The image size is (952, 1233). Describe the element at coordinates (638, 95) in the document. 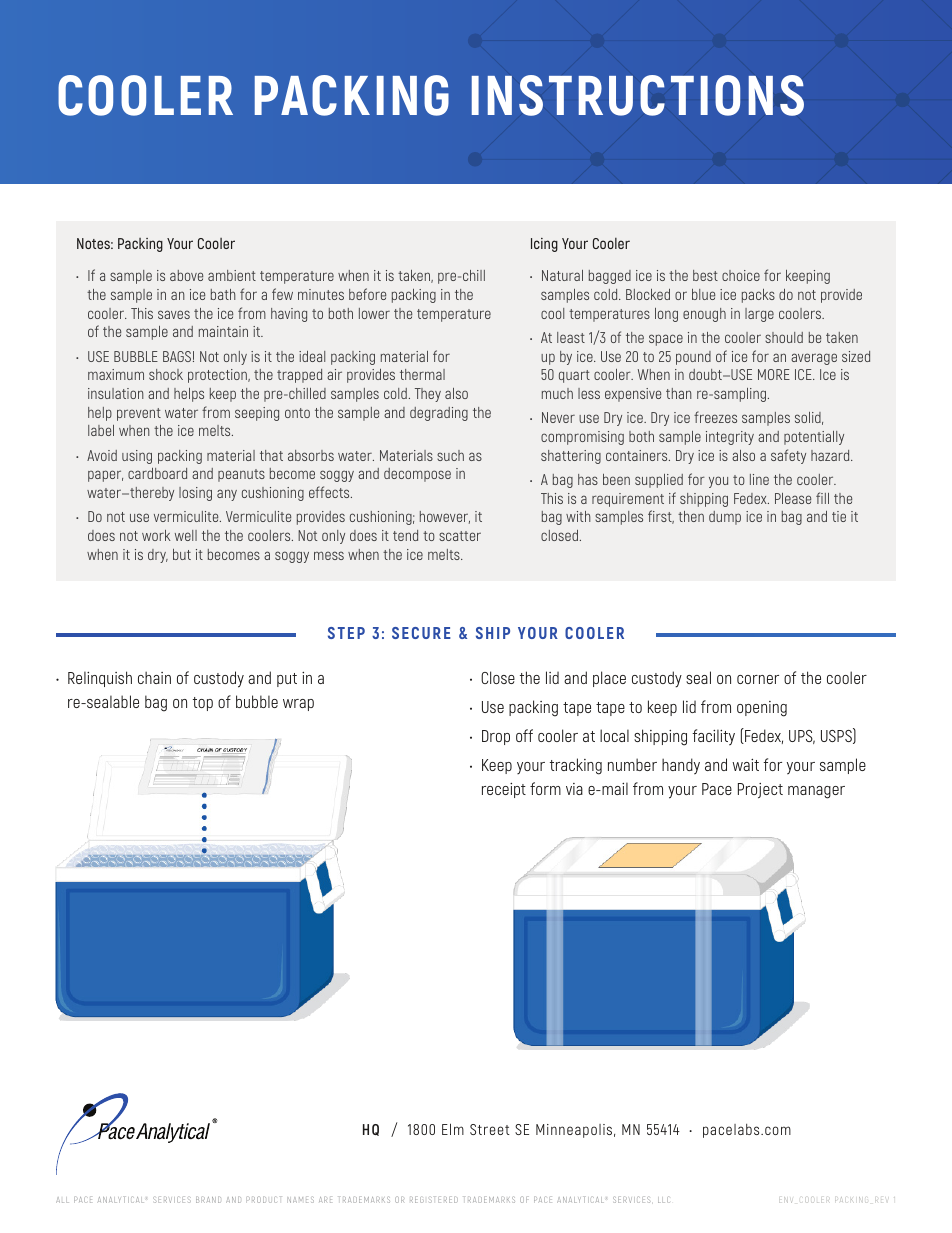

I see `INSTRUCTIONS` at that location.
